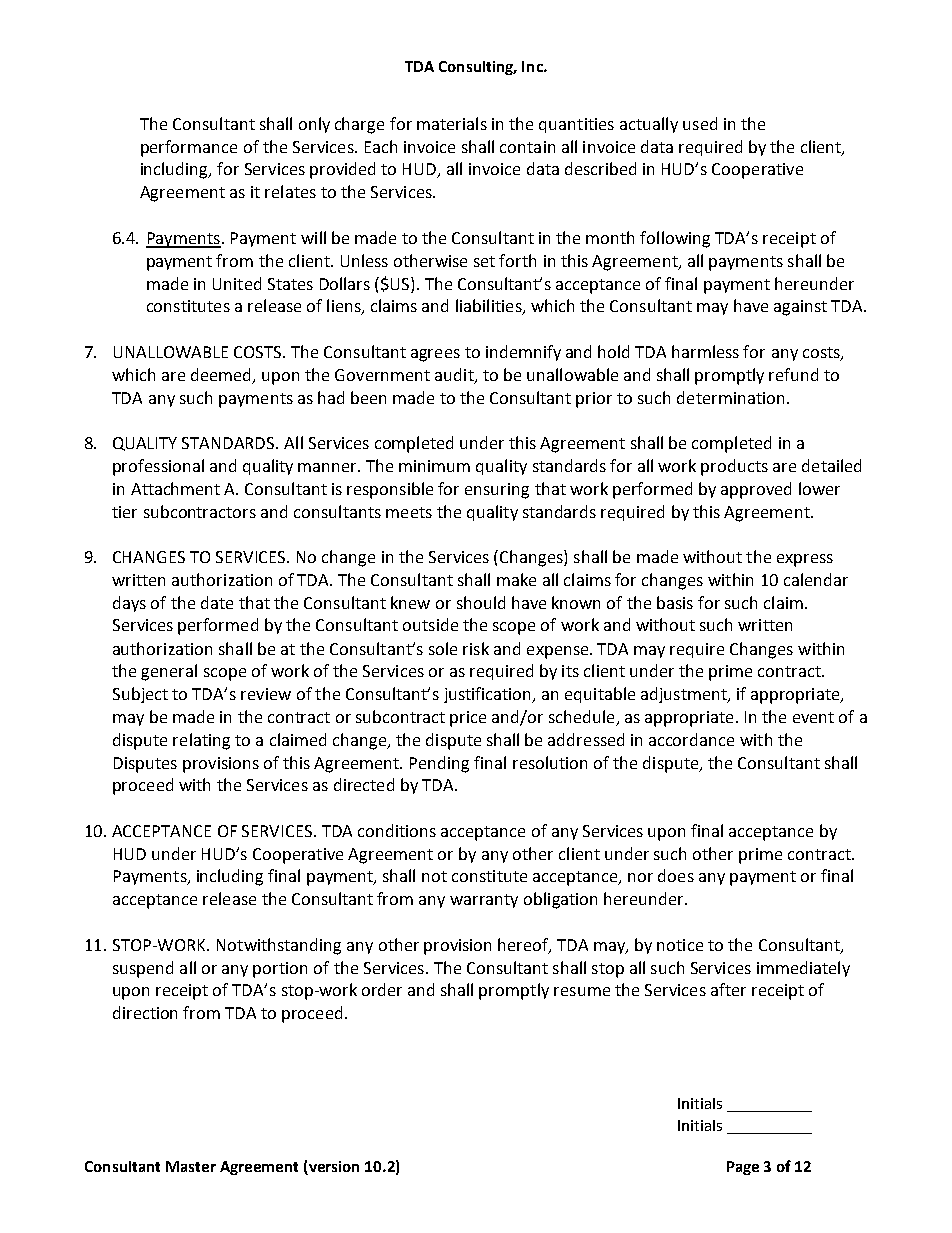  I want to click on used, so click(700, 123).
